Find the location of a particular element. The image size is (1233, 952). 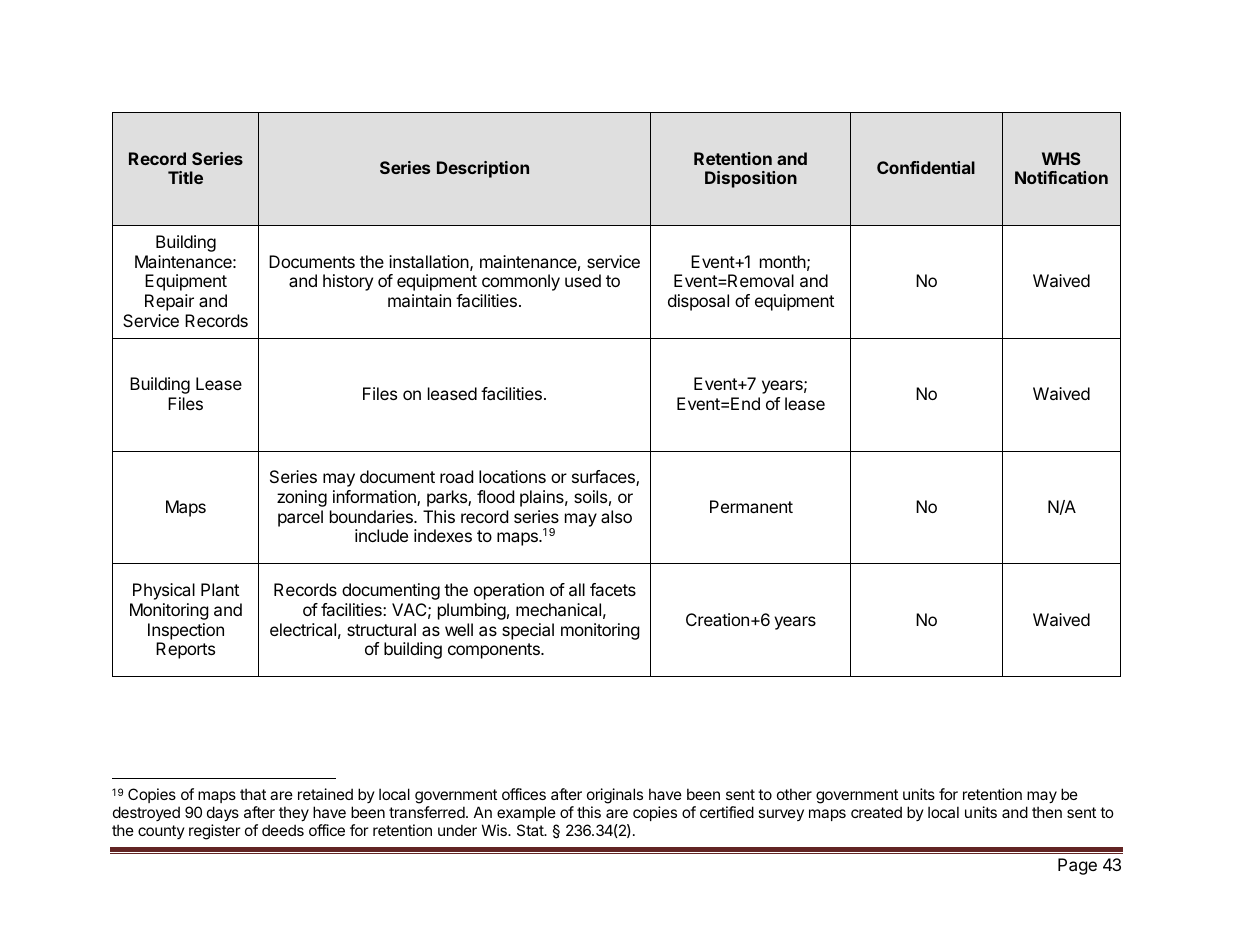

Title is located at coordinates (185, 177).
